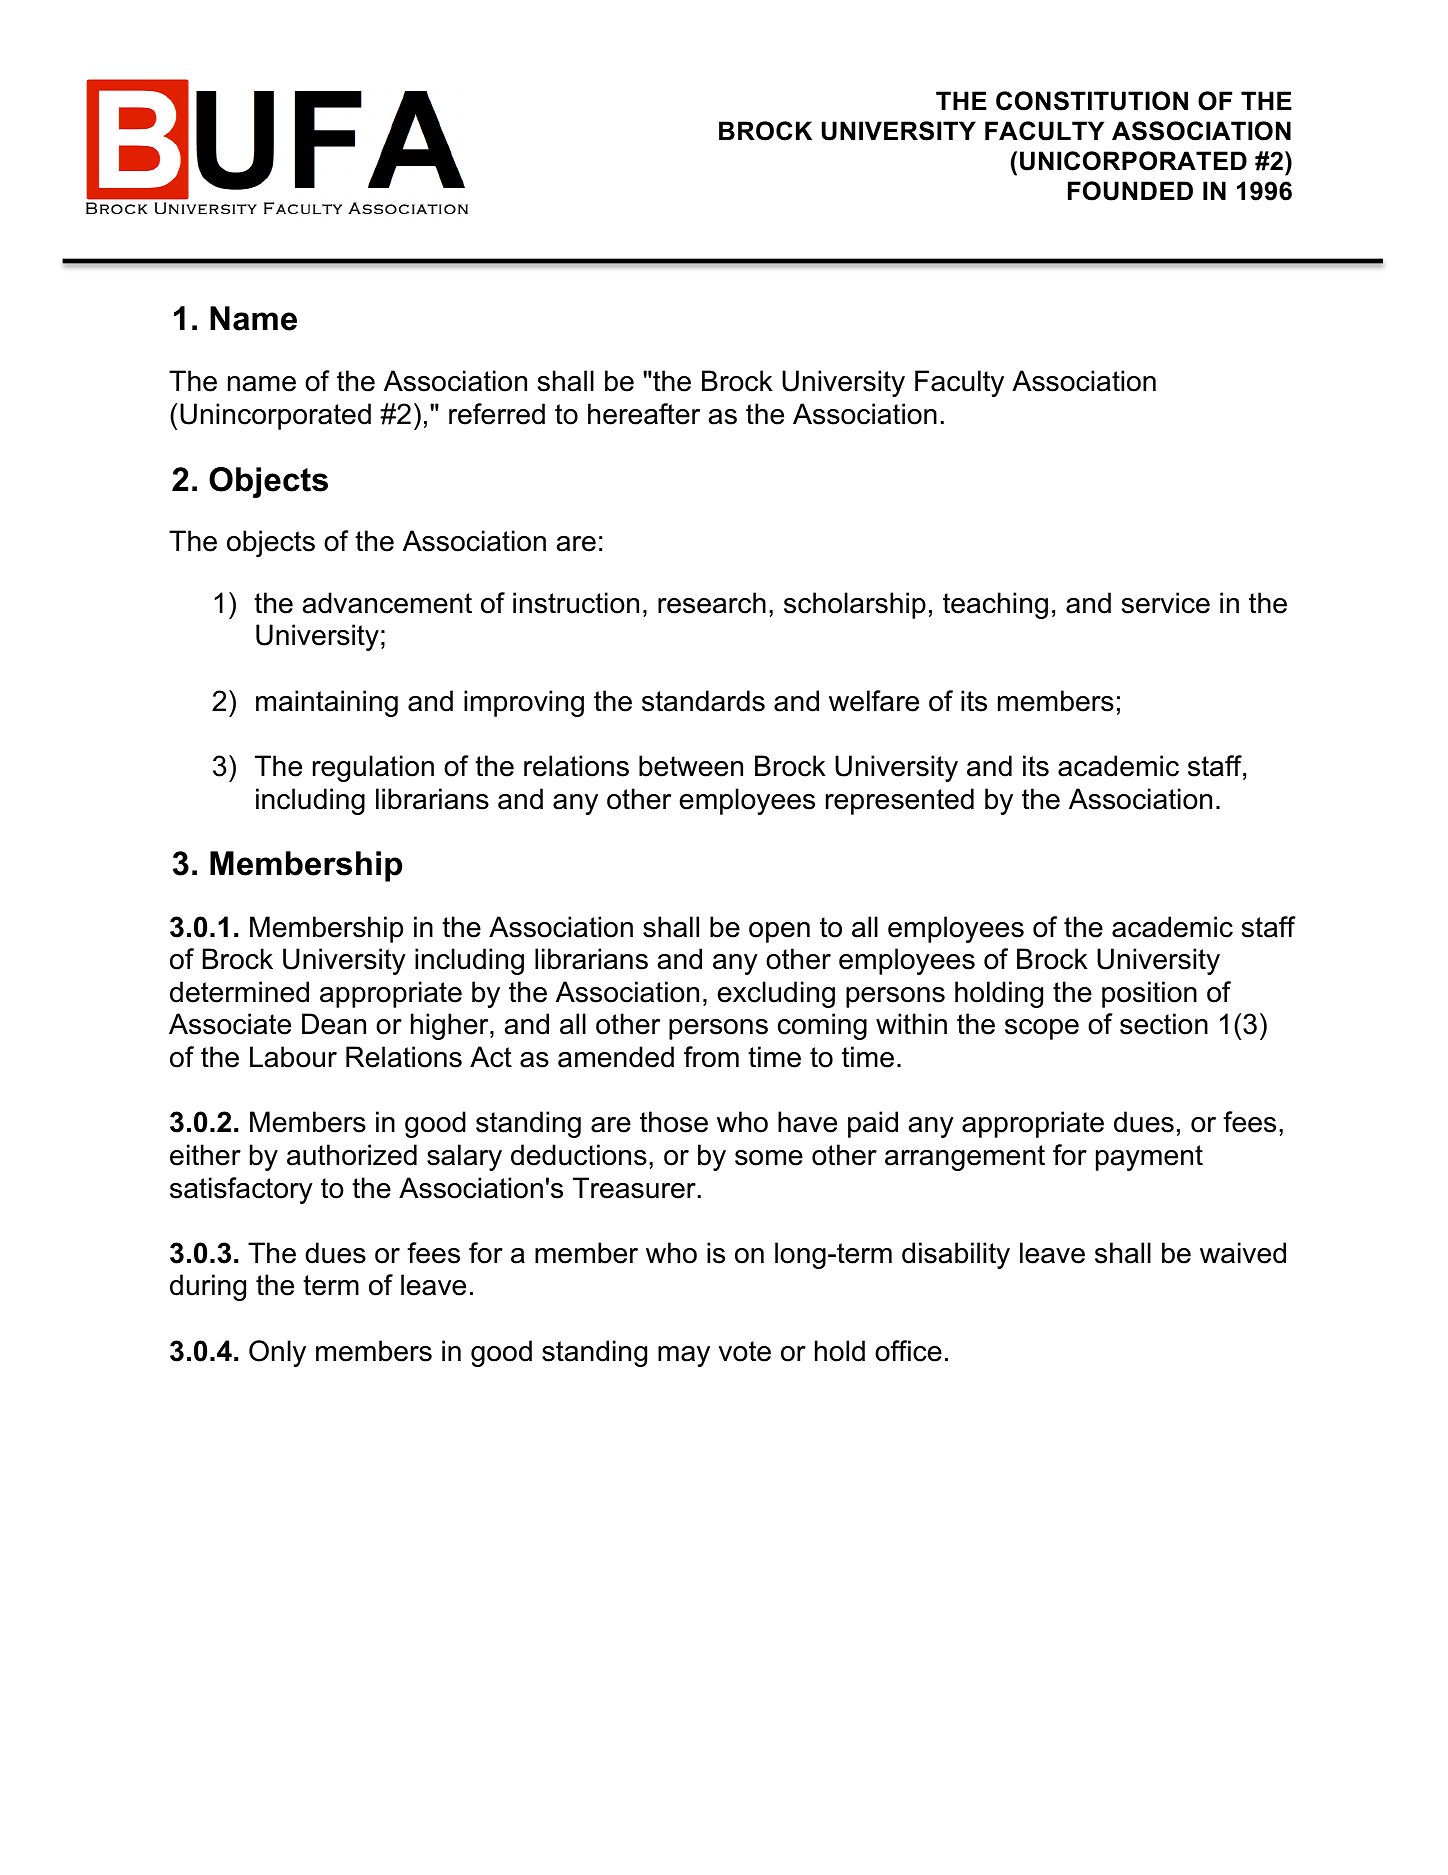 The width and height of the page is (1448, 1875). What do you see at coordinates (745, 1351) in the page?
I see `vote` at bounding box center [745, 1351].
